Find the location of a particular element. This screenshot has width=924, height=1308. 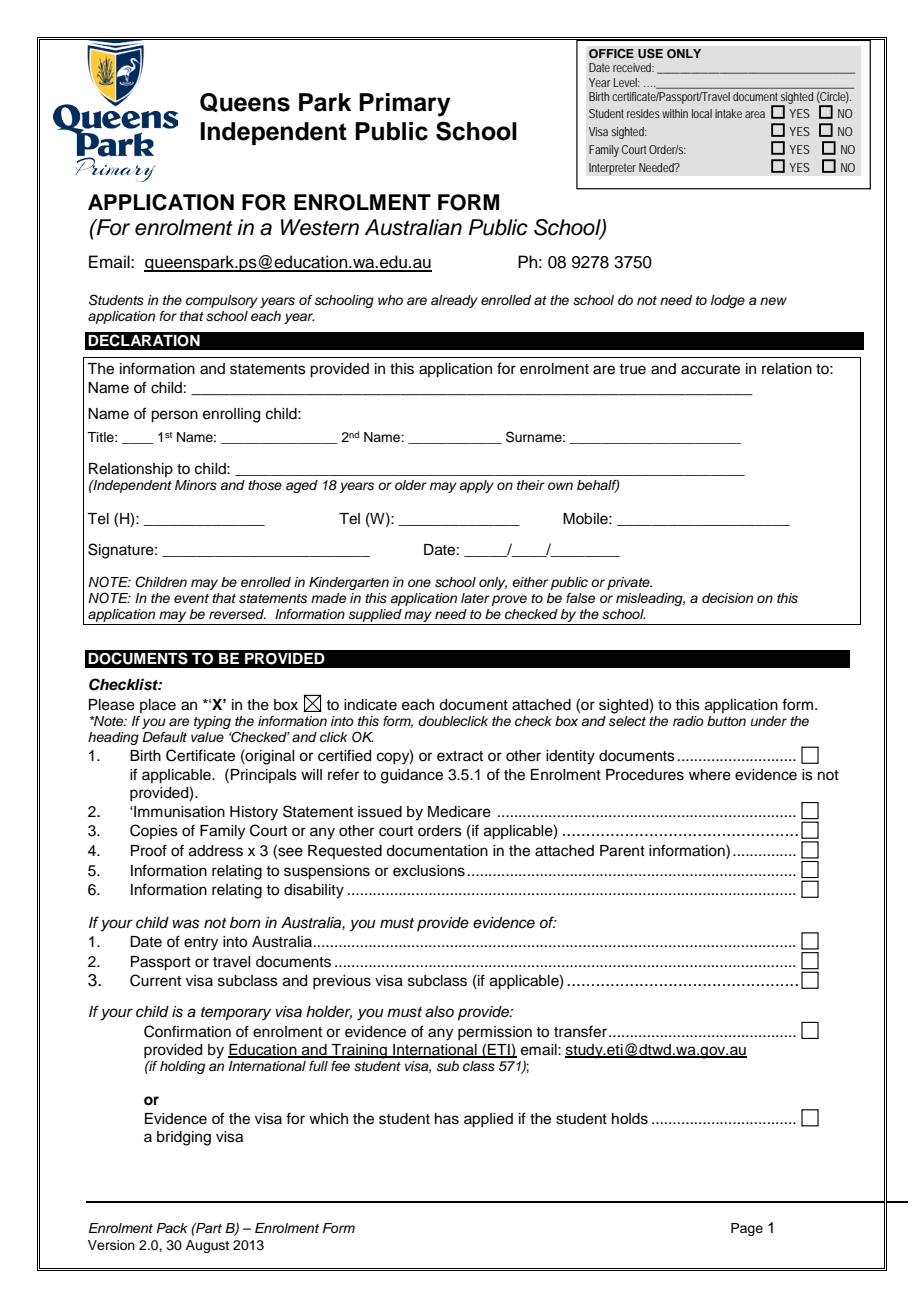

Pack is located at coordinates (172, 1228).
